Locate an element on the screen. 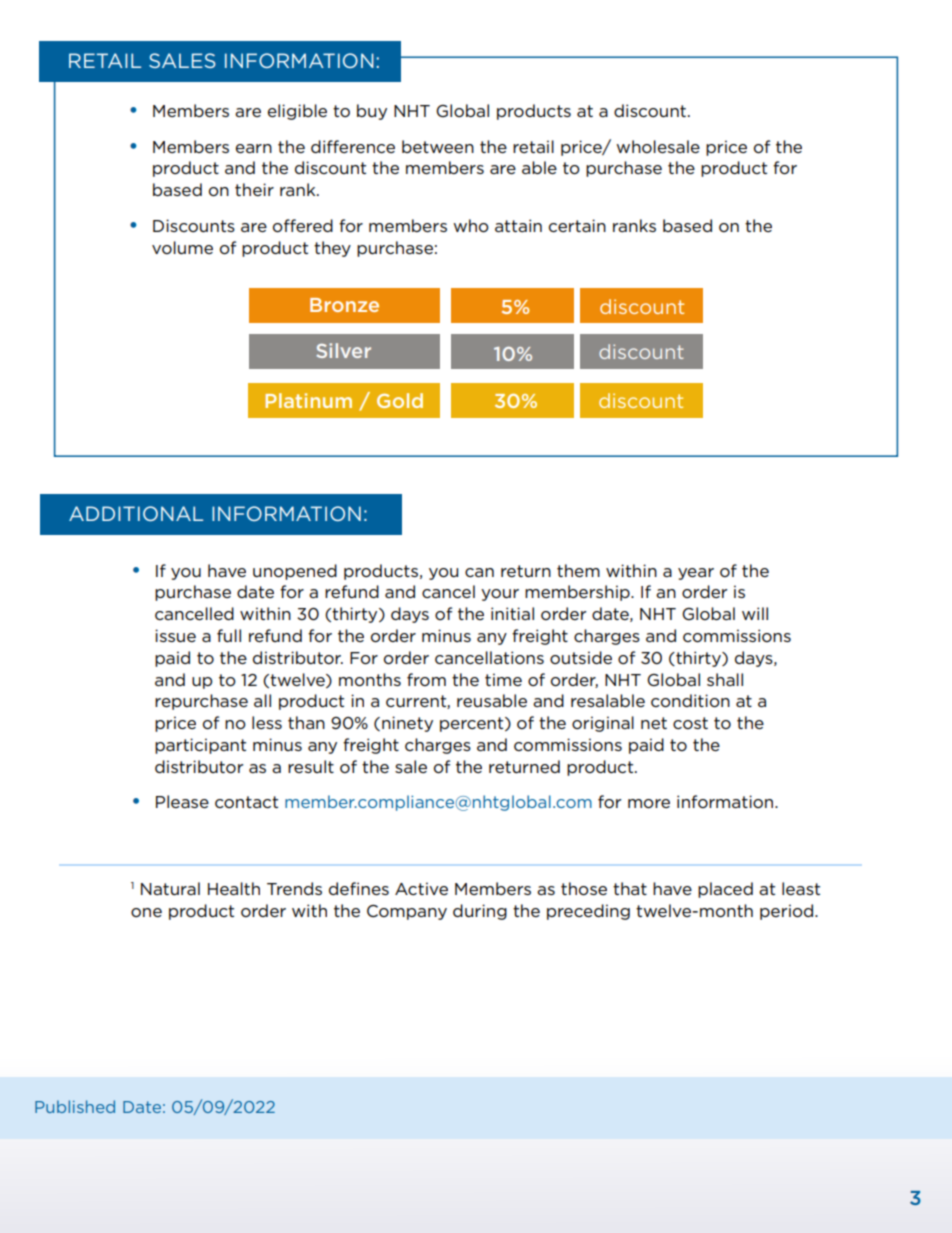  issue is located at coordinates (175, 635).
